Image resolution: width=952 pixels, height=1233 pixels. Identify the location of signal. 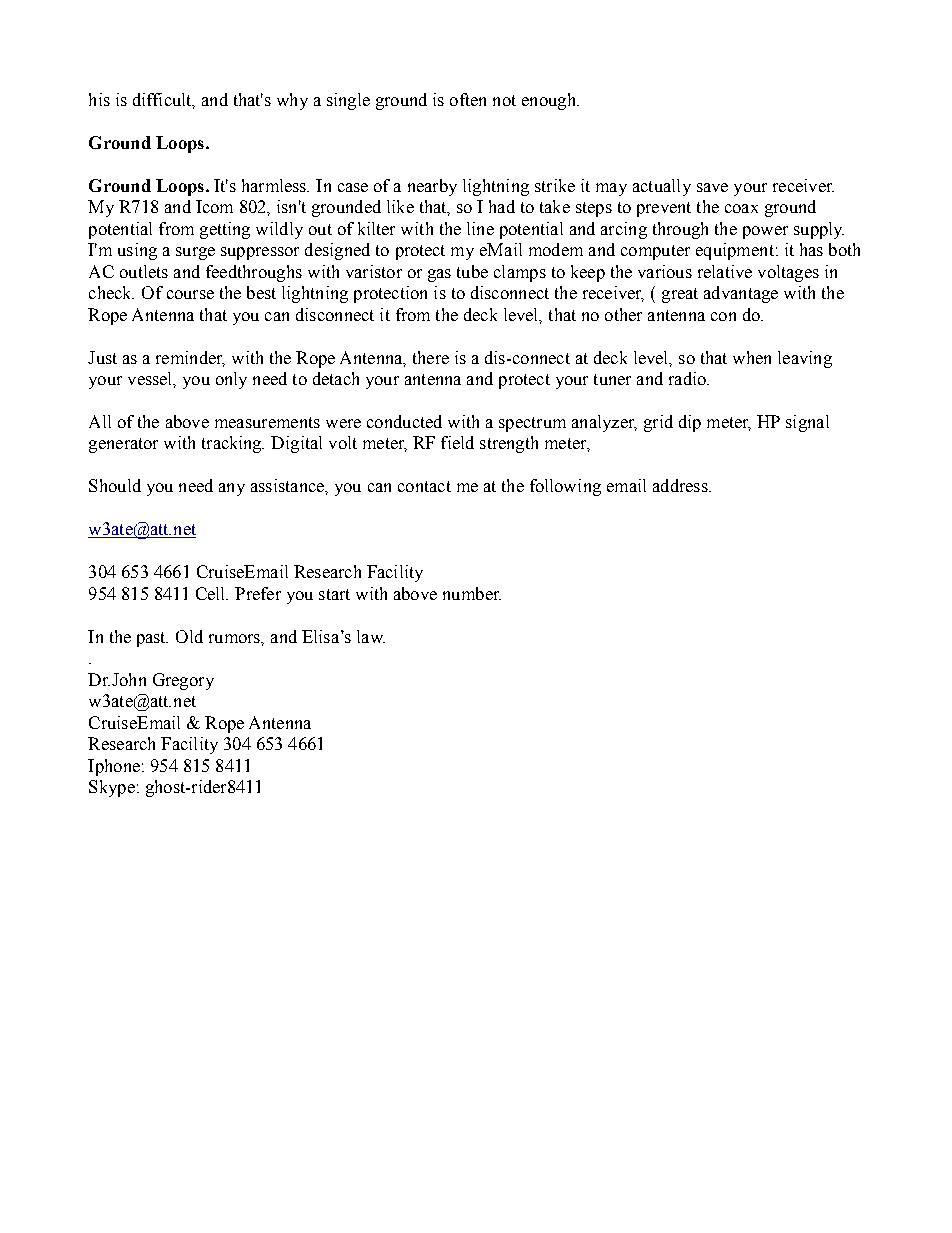
(807, 423).
